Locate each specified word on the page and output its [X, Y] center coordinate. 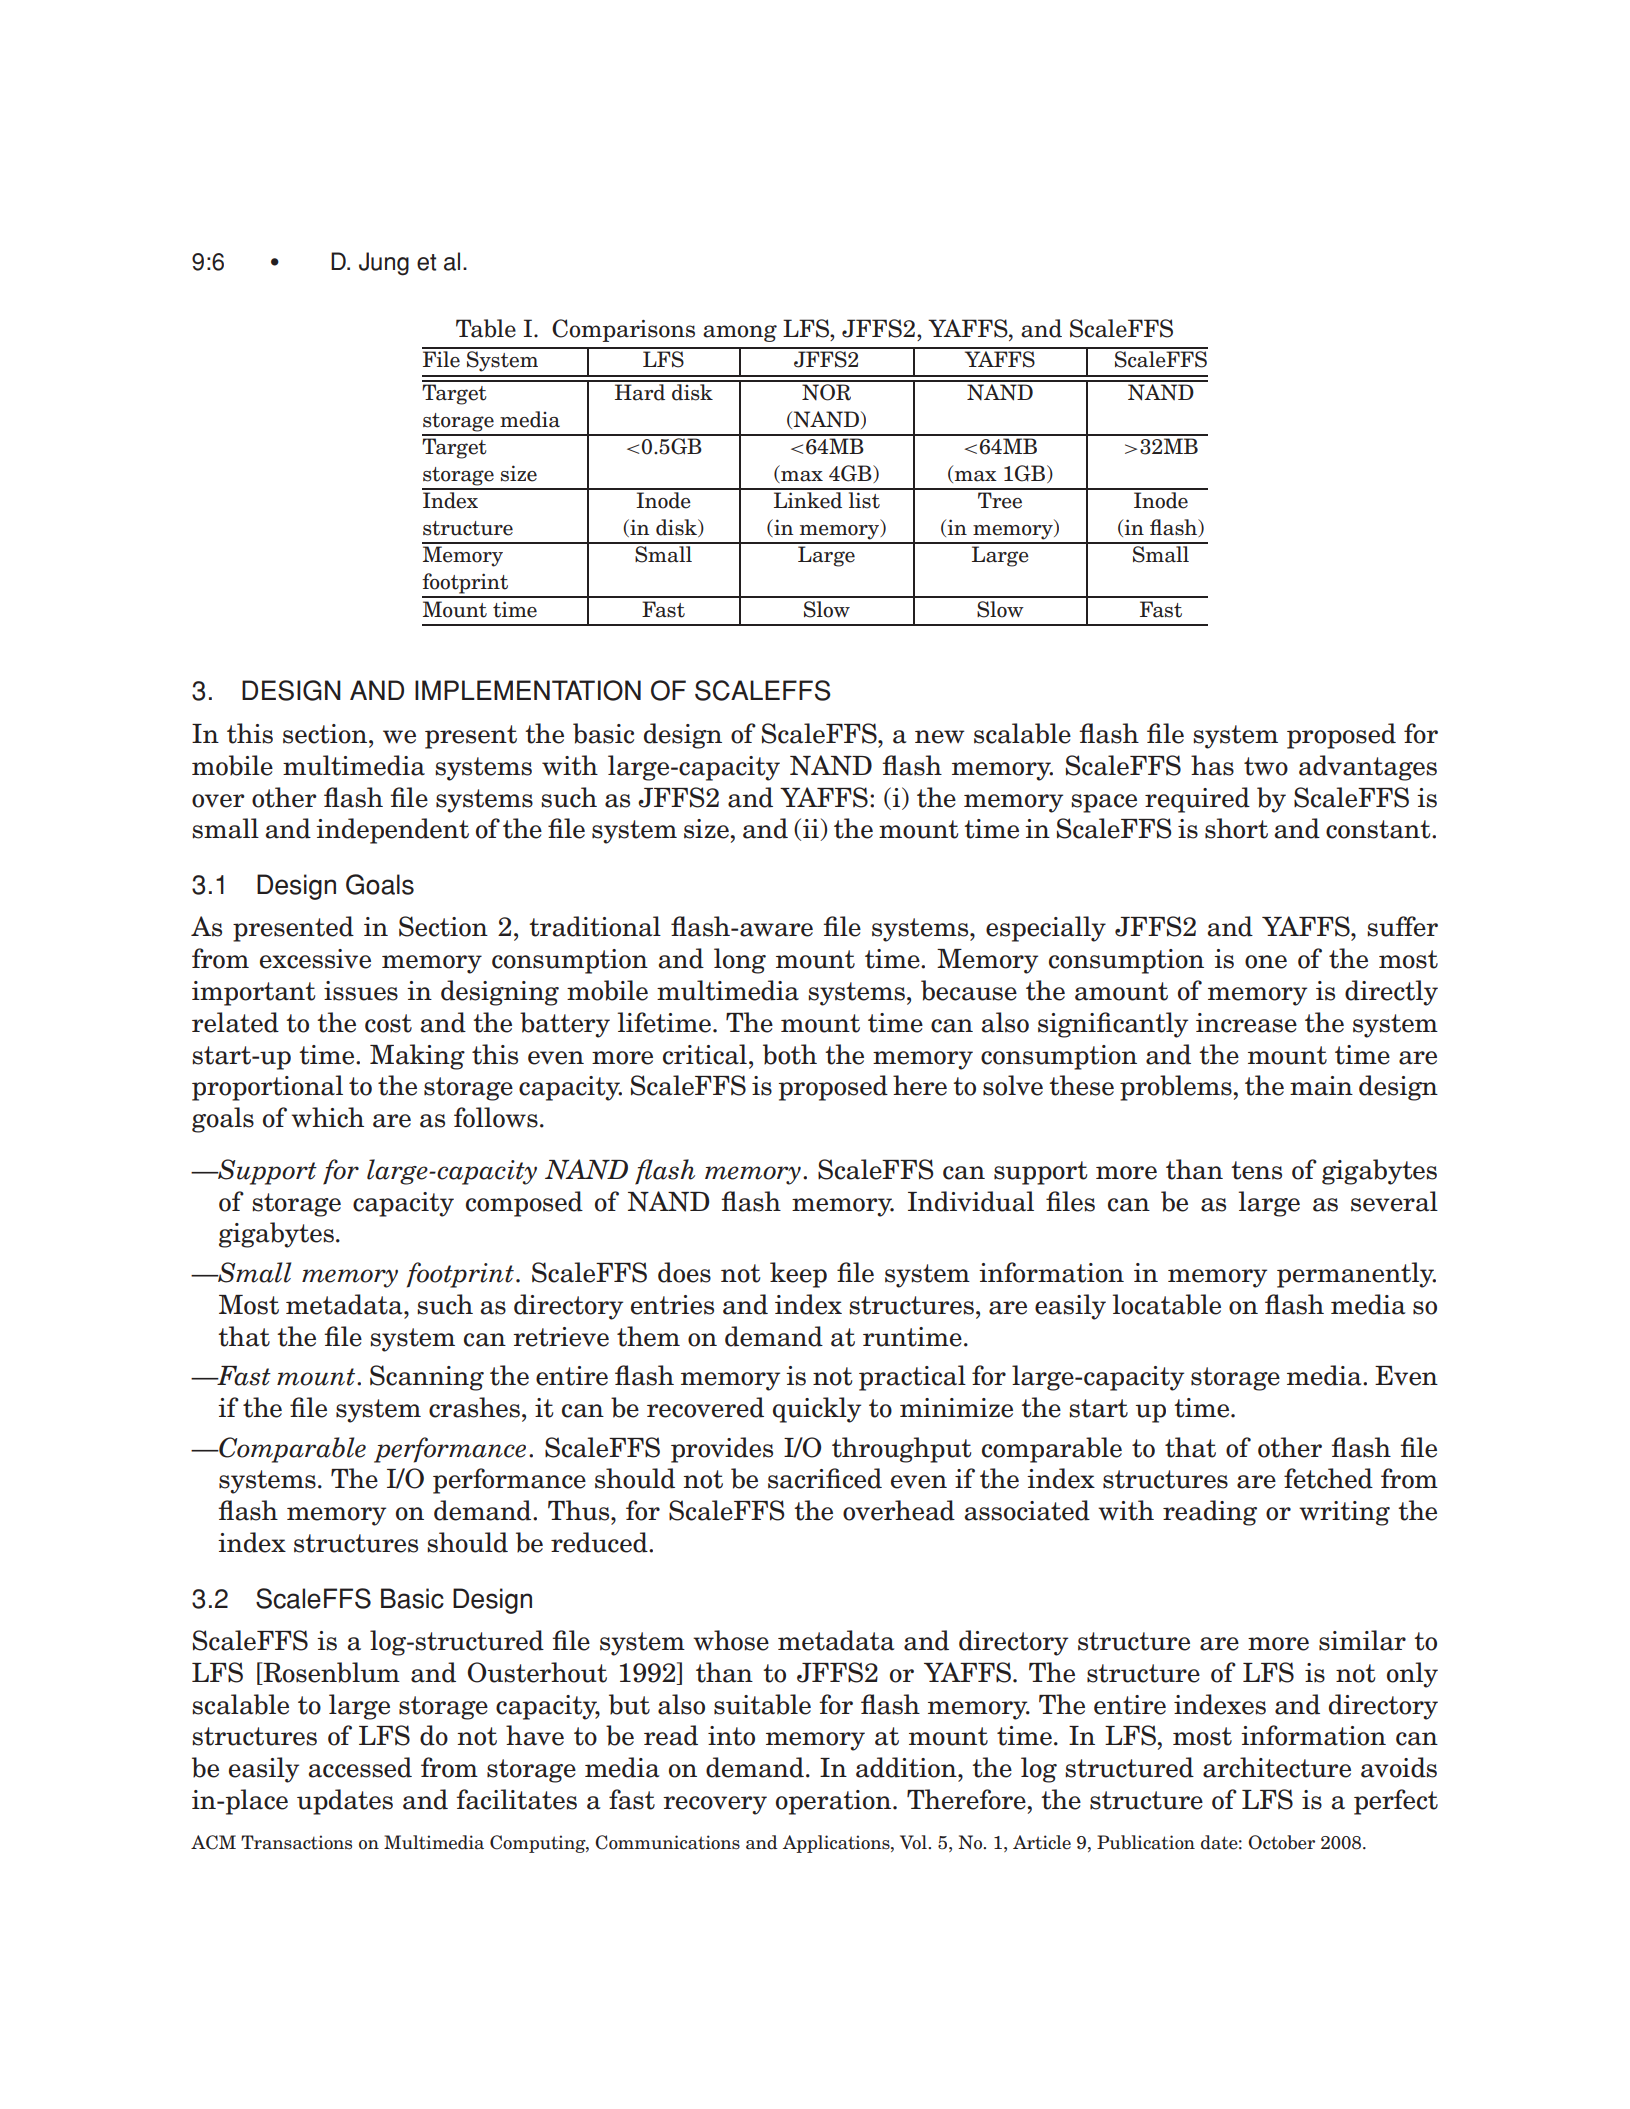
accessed [360, 1767]
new [940, 737]
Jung [384, 264]
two [1266, 766]
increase [1246, 1023]
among [740, 333]
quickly [817, 1410]
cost [388, 1023]
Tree [1000, 500]
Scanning [427, 1378]
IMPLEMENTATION [528, 690]
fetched [1328, 1478]
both [790, 1054]
